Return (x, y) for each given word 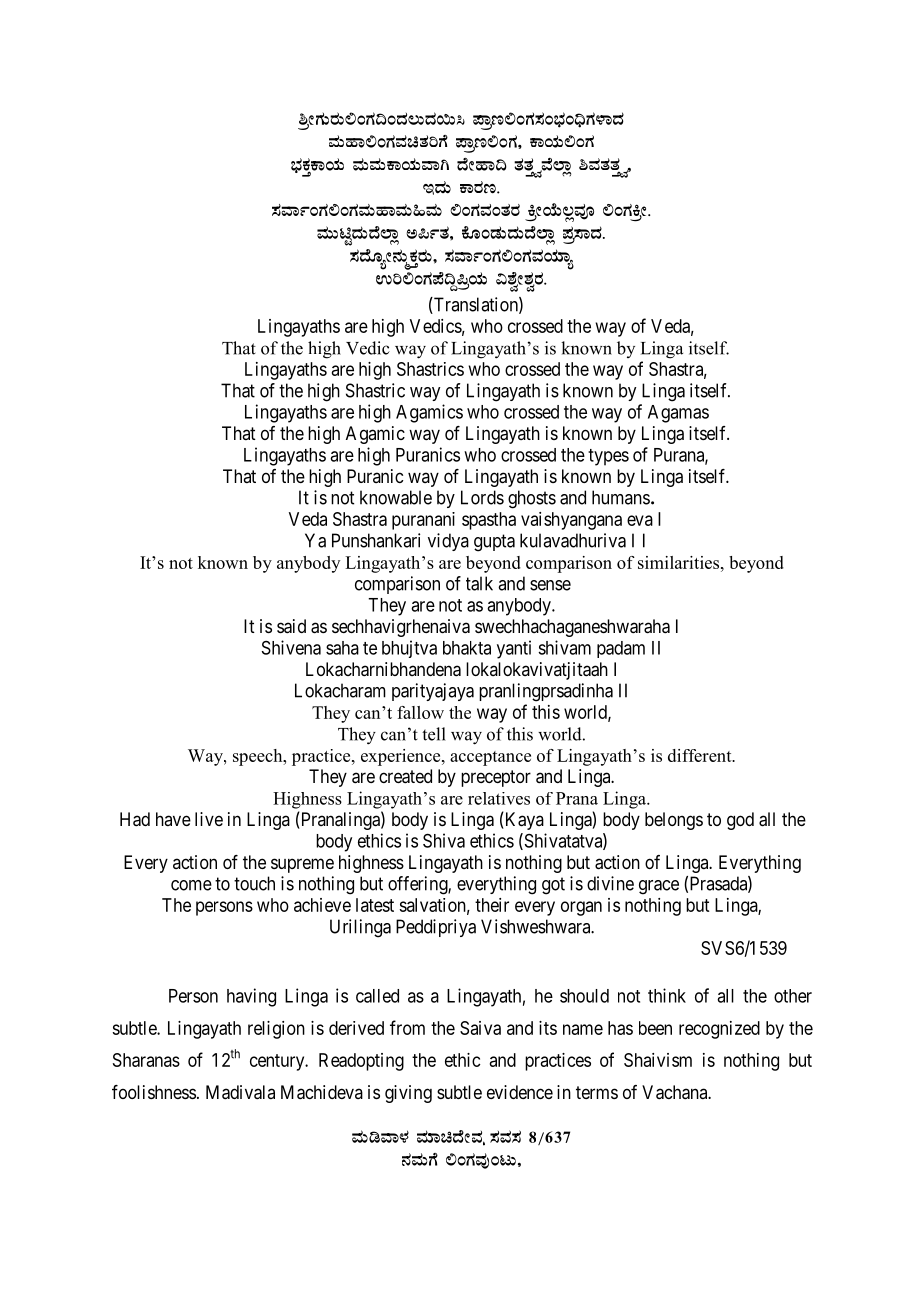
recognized (719, 1030)
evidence (520, 1092)
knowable (396, 497)
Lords (482, 497)
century (278, 1062)
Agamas (678, 414)
